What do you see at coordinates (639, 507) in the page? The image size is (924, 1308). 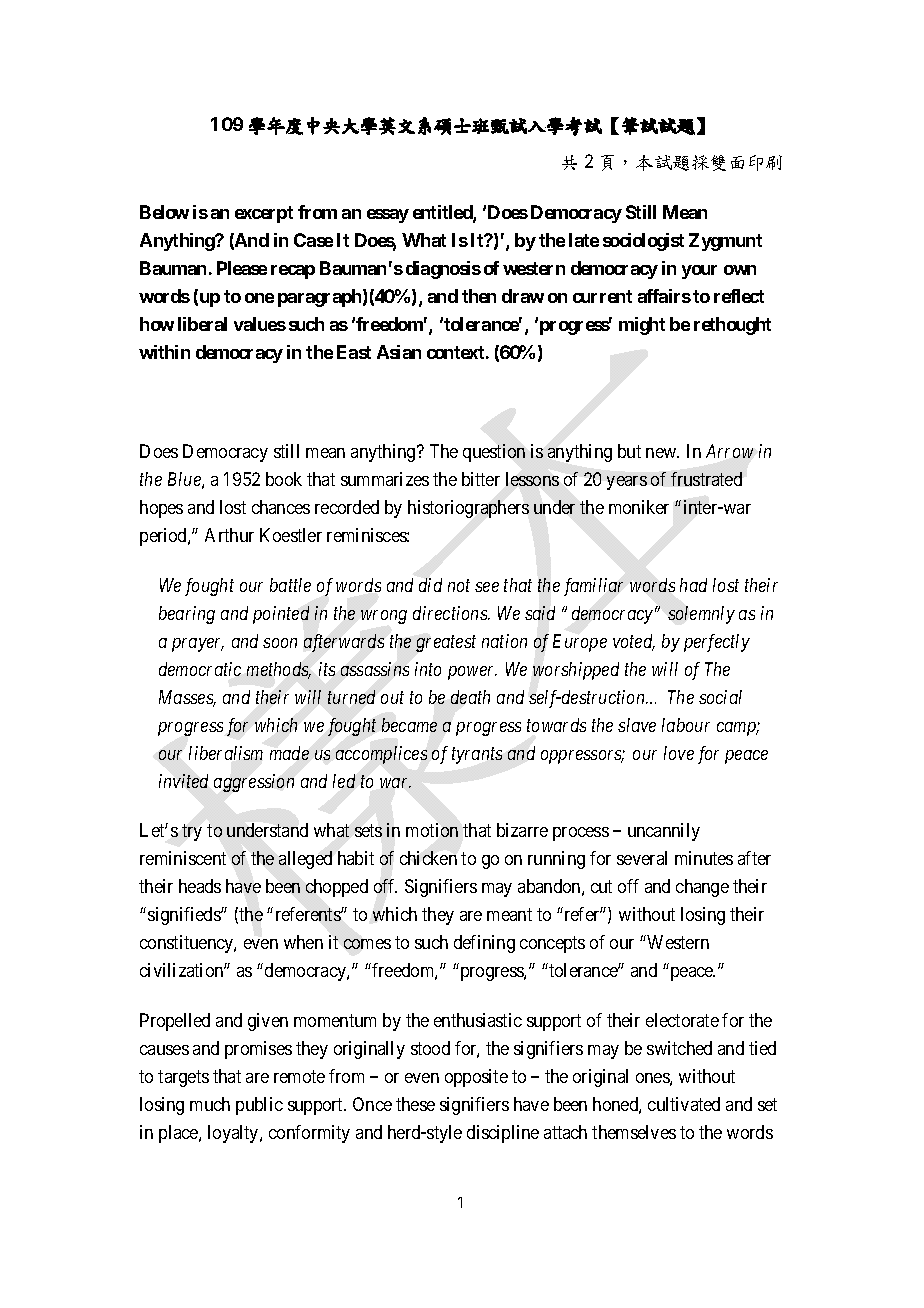 I see `moniker` at bounding box center [639, 507].
